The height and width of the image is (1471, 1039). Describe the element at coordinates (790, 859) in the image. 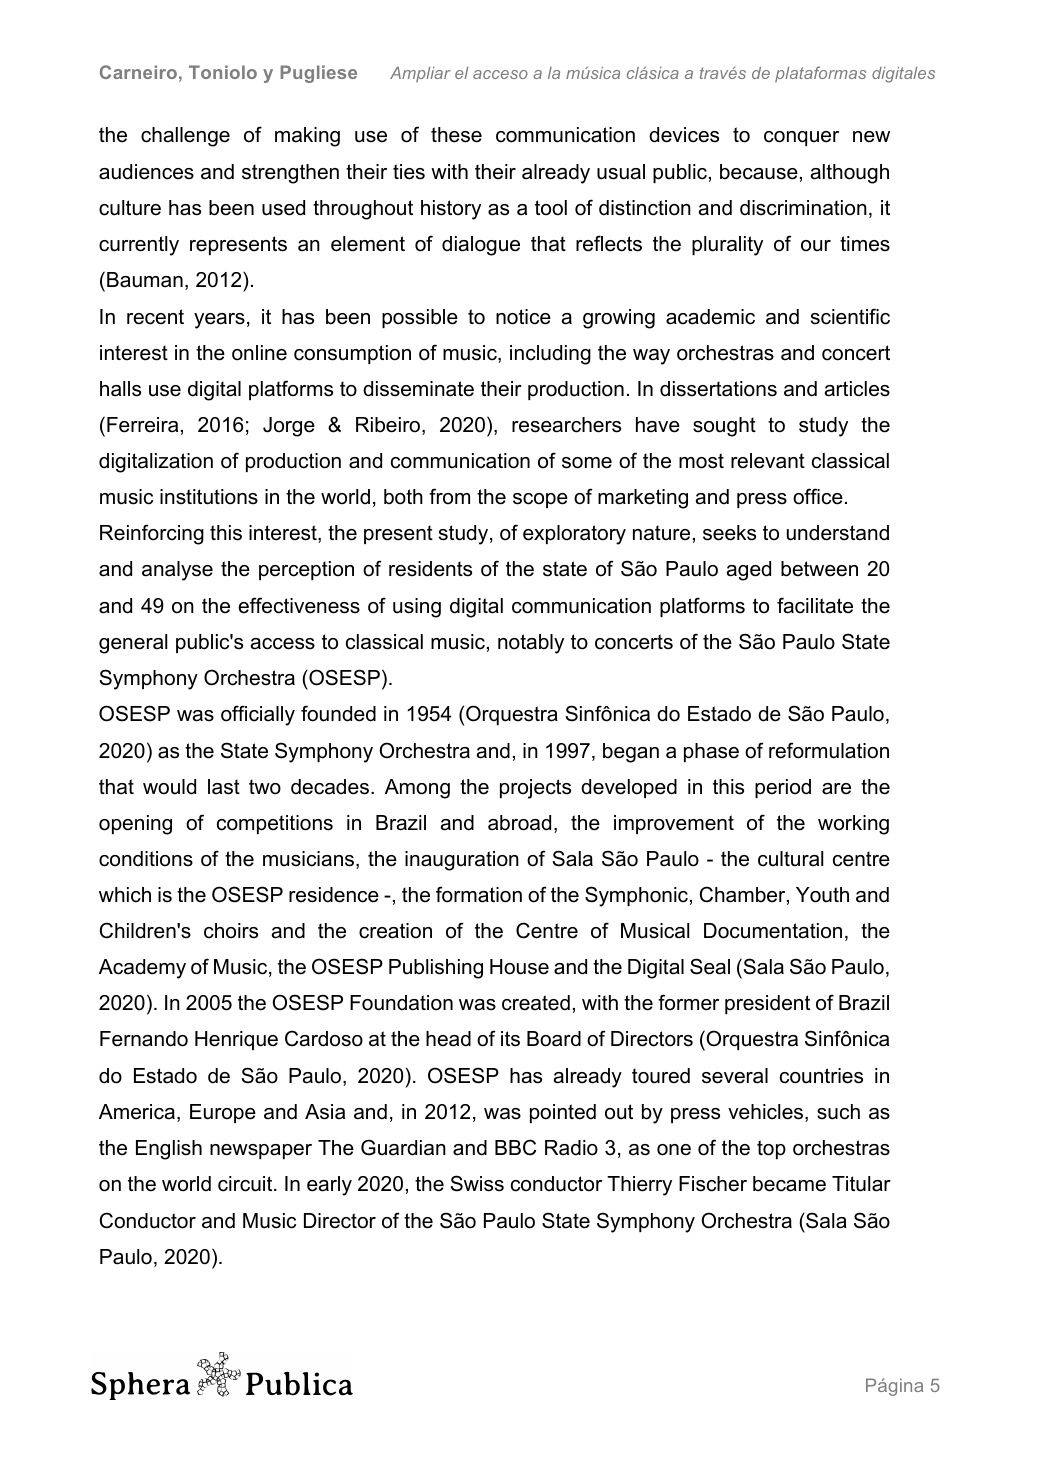

I see `cultural` at that location.
